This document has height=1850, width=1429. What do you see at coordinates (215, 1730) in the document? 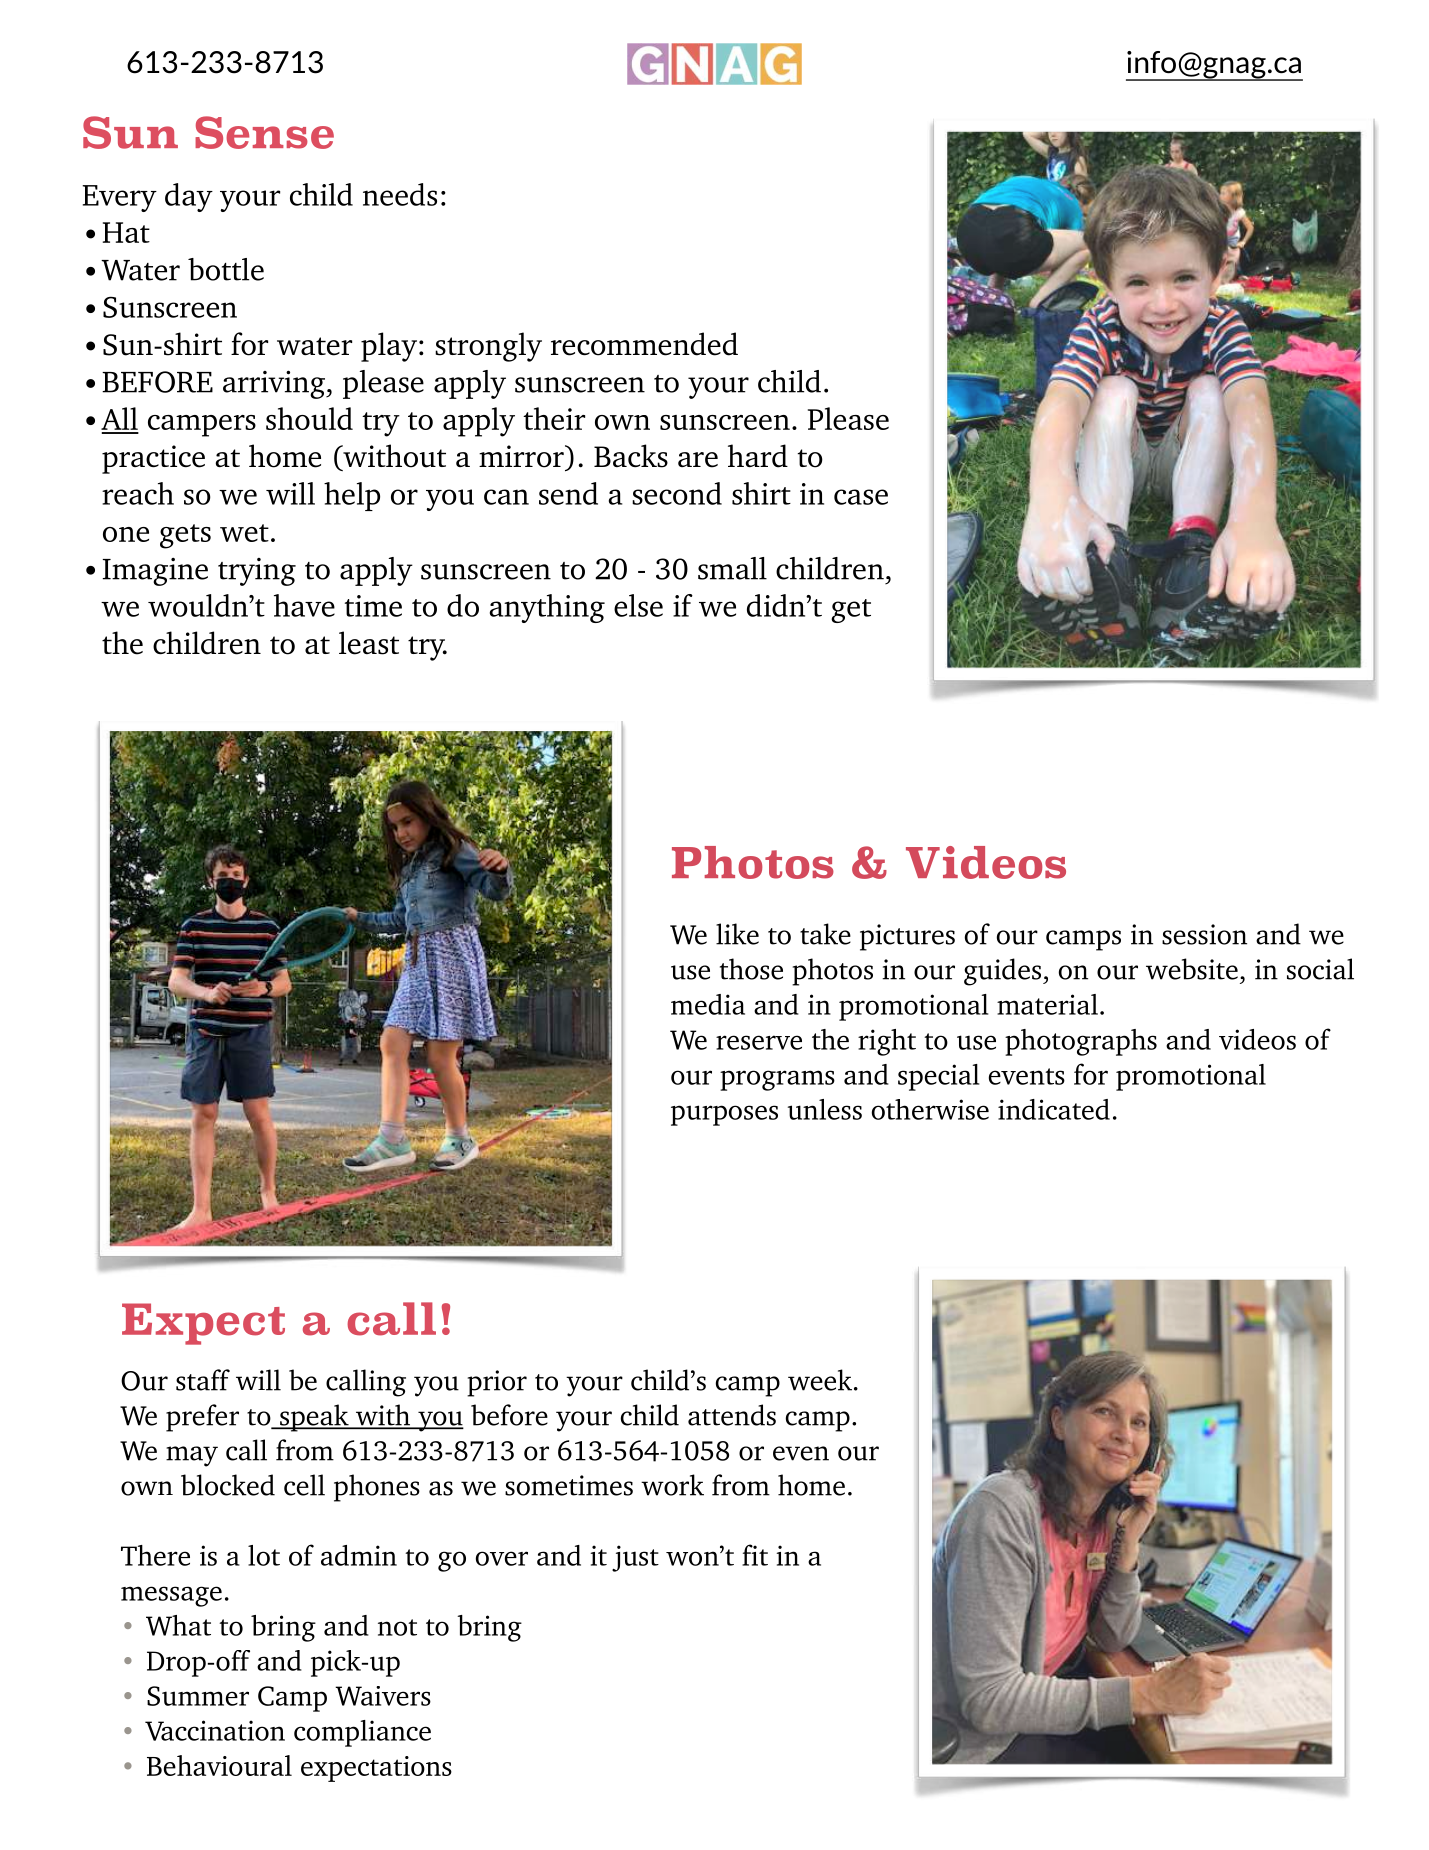
I see `Vaccination` at bounding box center [215, 1730].
